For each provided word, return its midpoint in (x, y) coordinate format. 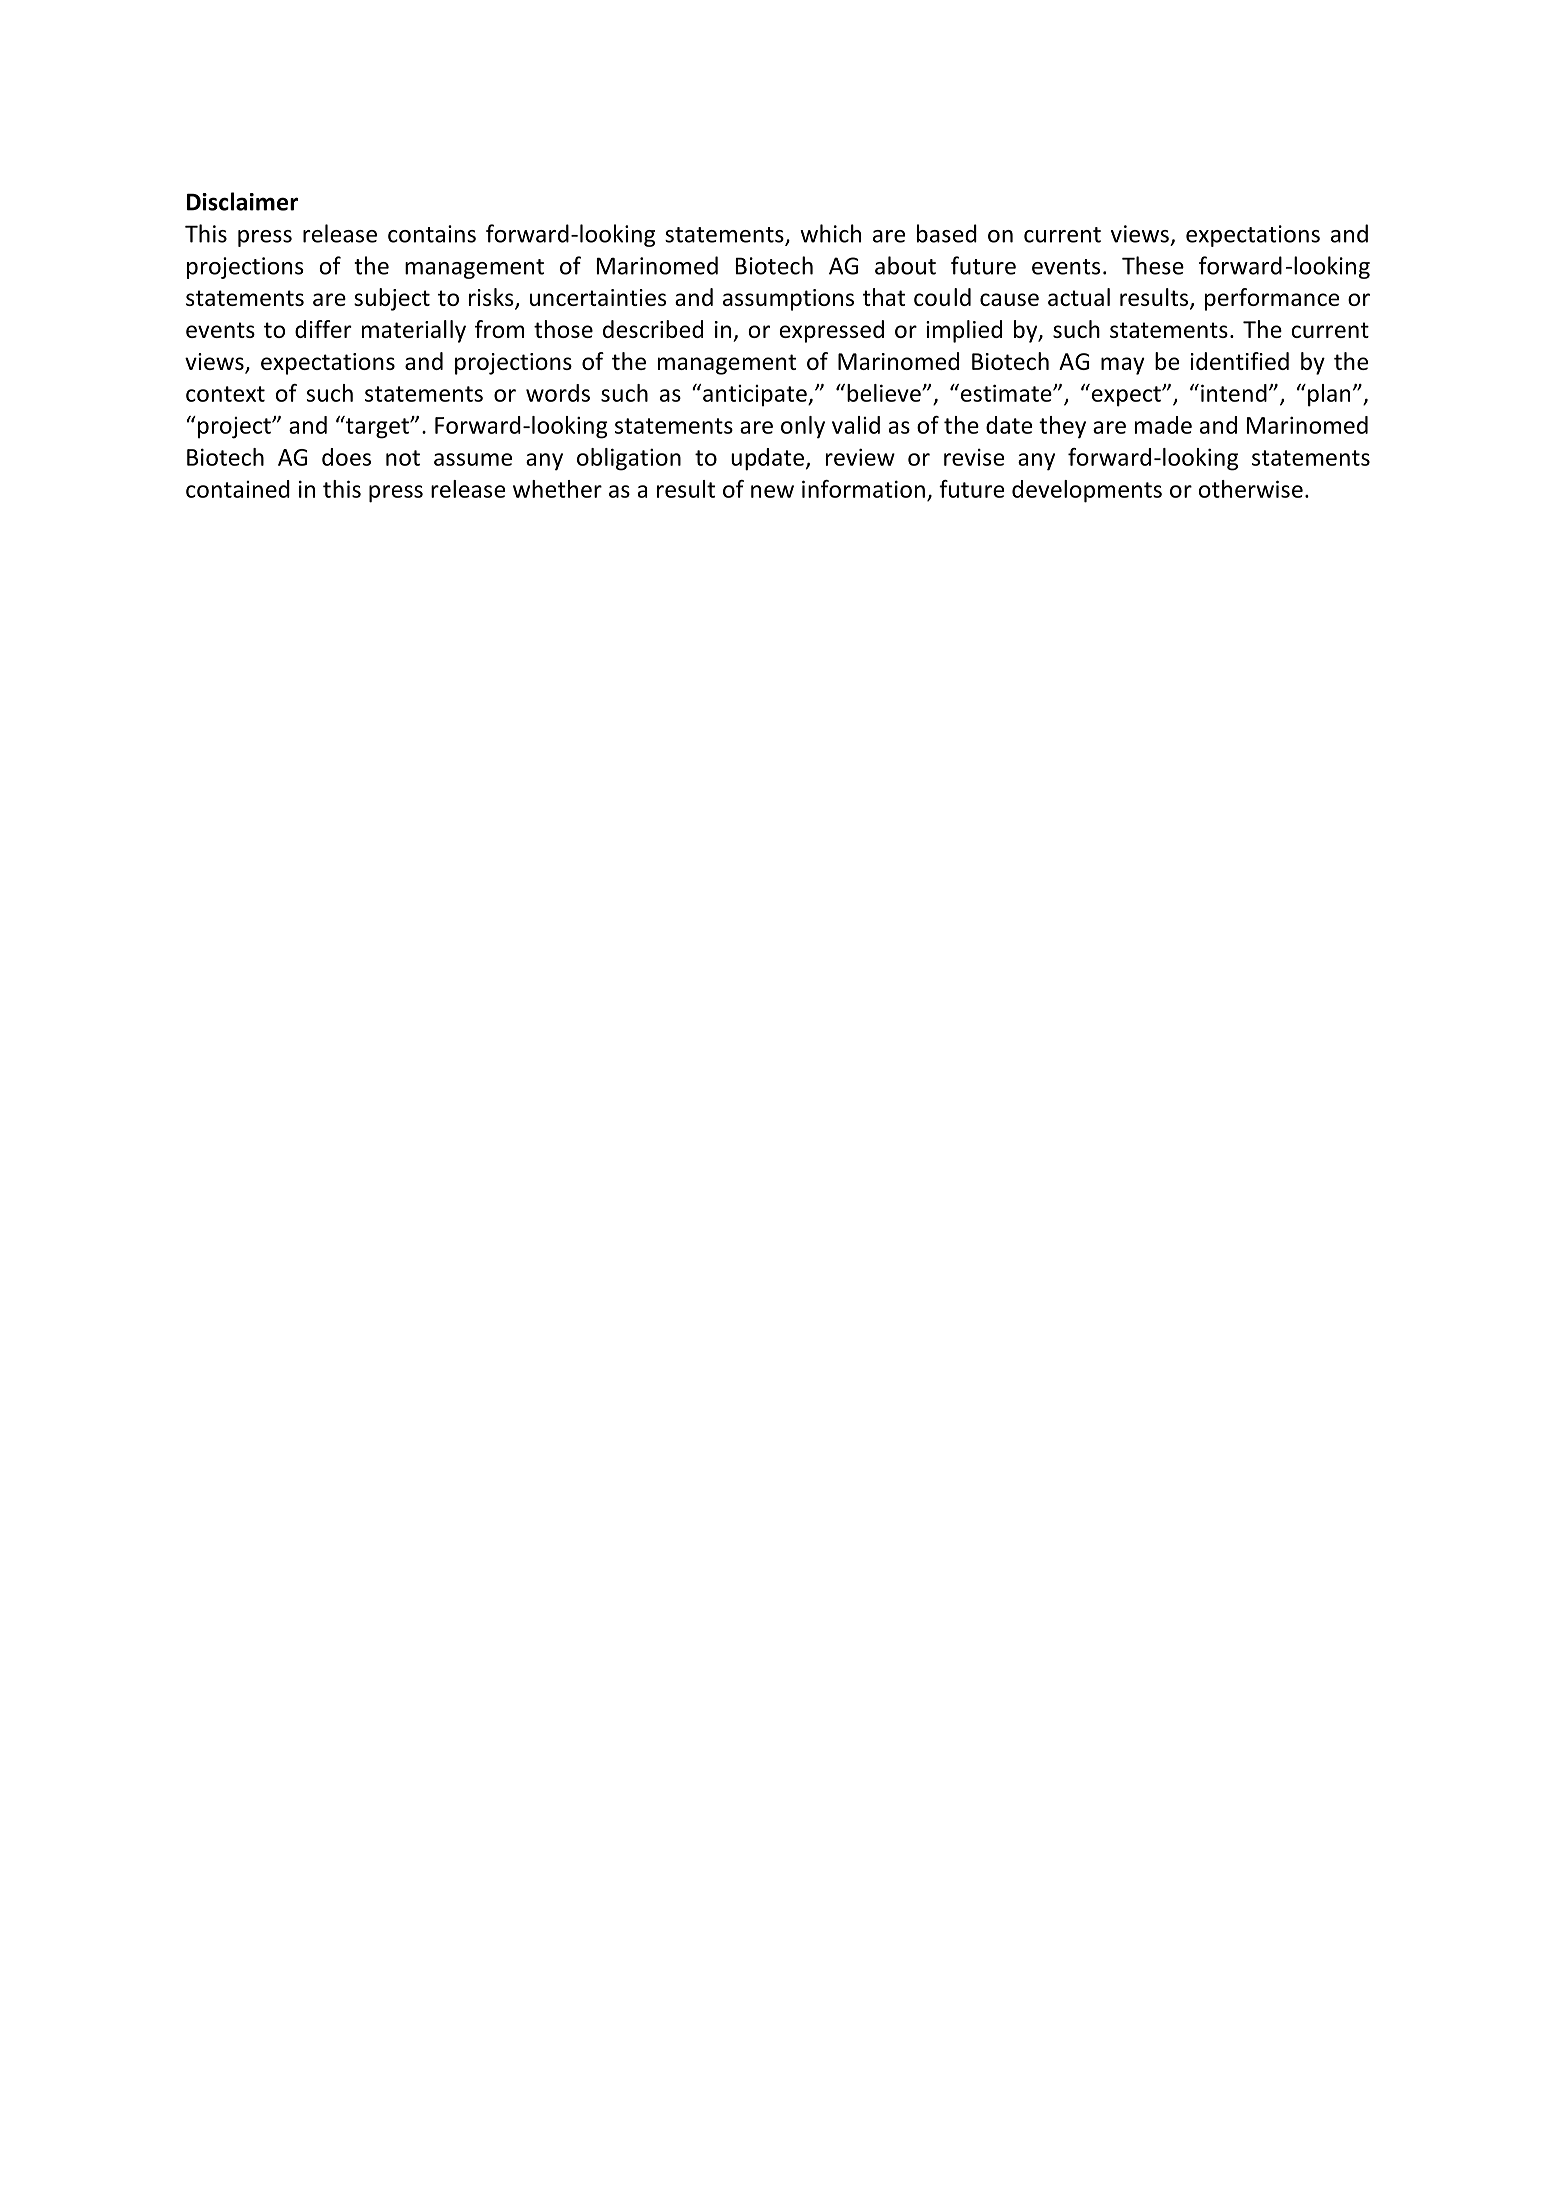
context (225, 394)
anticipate (756, 396)
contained (238, 489)
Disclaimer (242, 201)
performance (1272, 299)
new (772, 491)
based (947, 233)
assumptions (788, 300)
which (830, 233)
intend (1234, 393)
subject (392, 299)
